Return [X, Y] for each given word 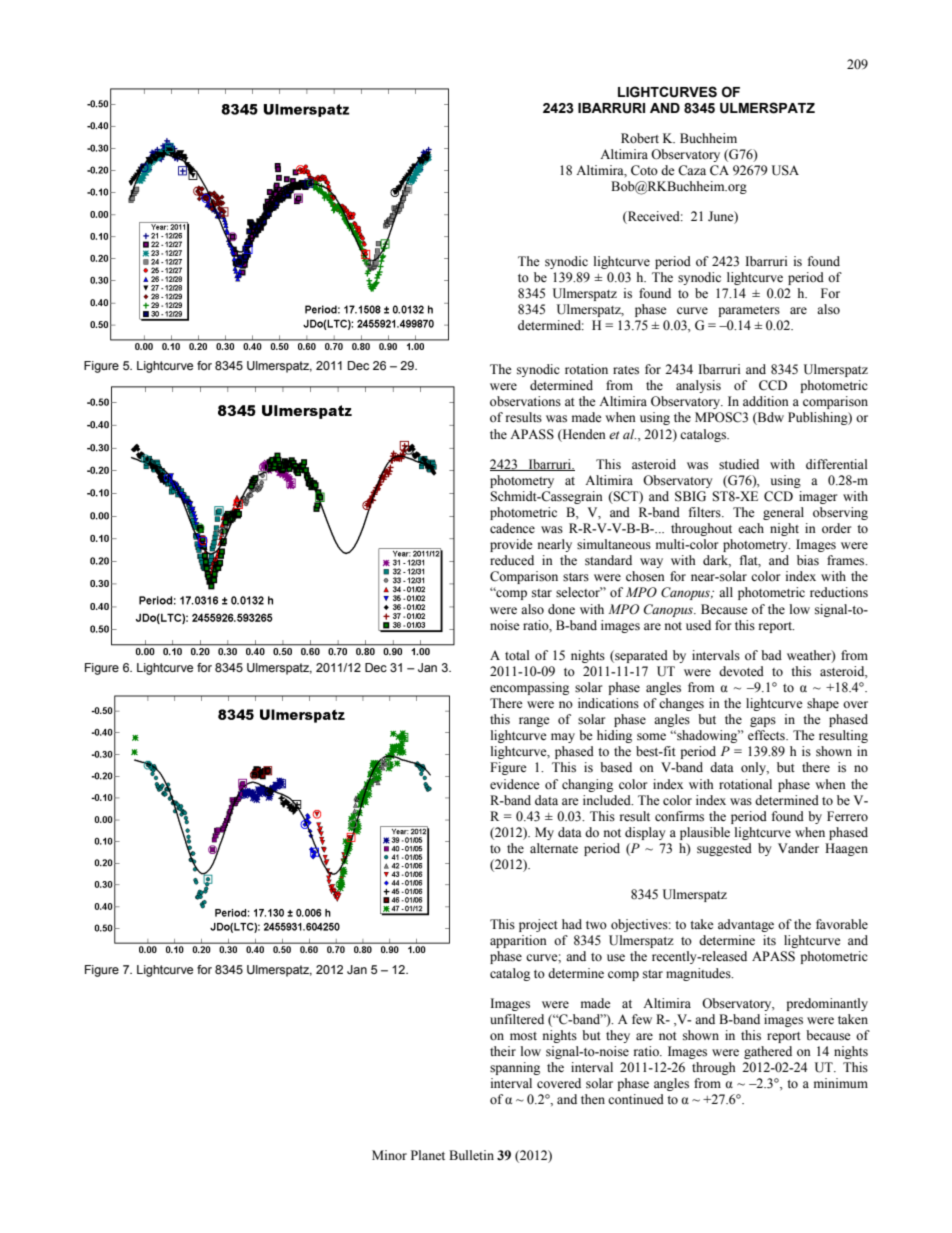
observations [525, 401]
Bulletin [471, 1155]
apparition [518, 941]
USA [785, 170]
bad [771, 655]
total [517, 655]
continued [636, 1099]
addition [766, 401]
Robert [640, 138]
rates [626, 370]
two [596, 925]
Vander [798, 848]
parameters [749, 311]
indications [608, 703]
